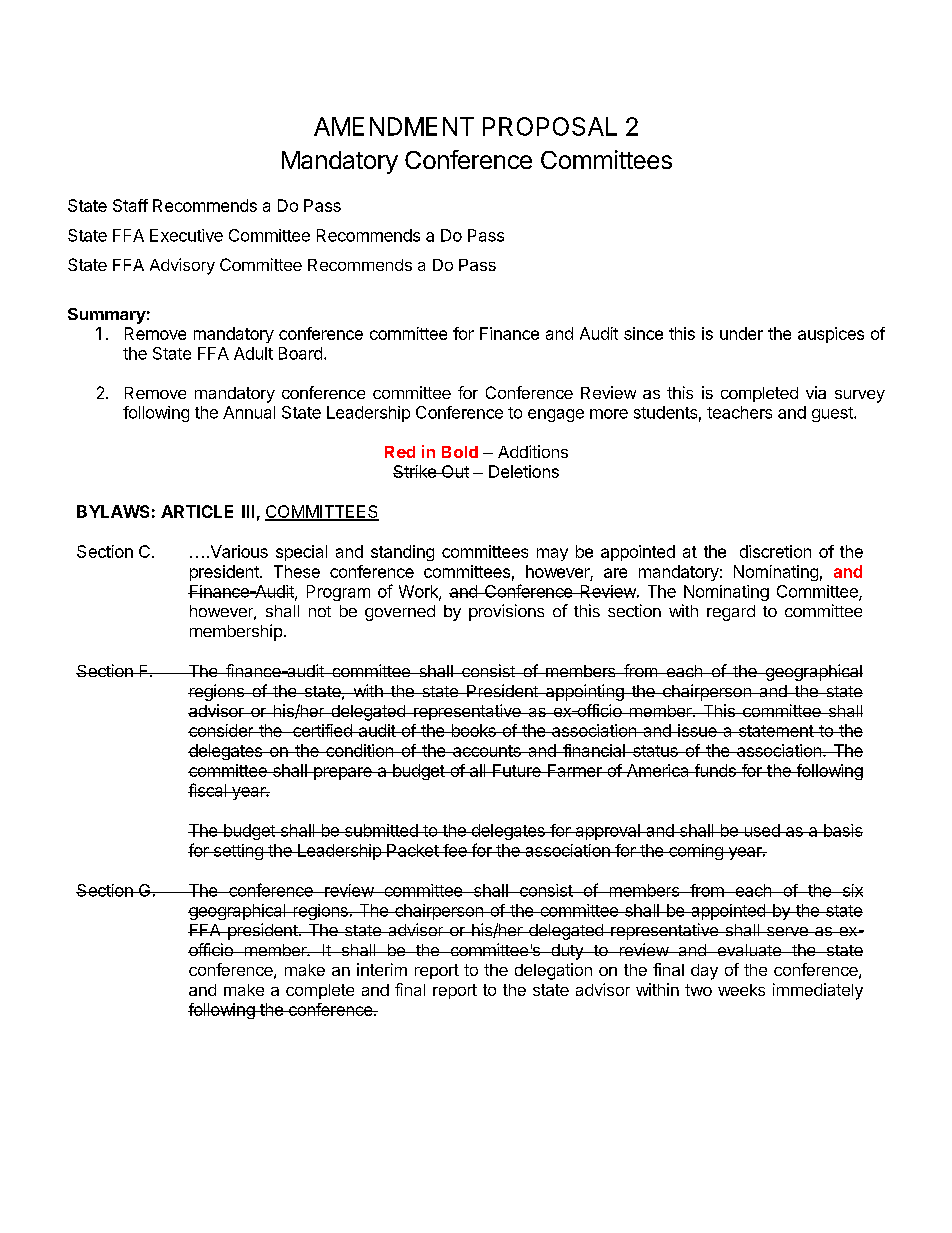 The width and height of the screenshot is (952, 1233). What do you see at coordinates (506, 612) in the screenshot?
I see `provisions` at bounding box center [506, 612].
